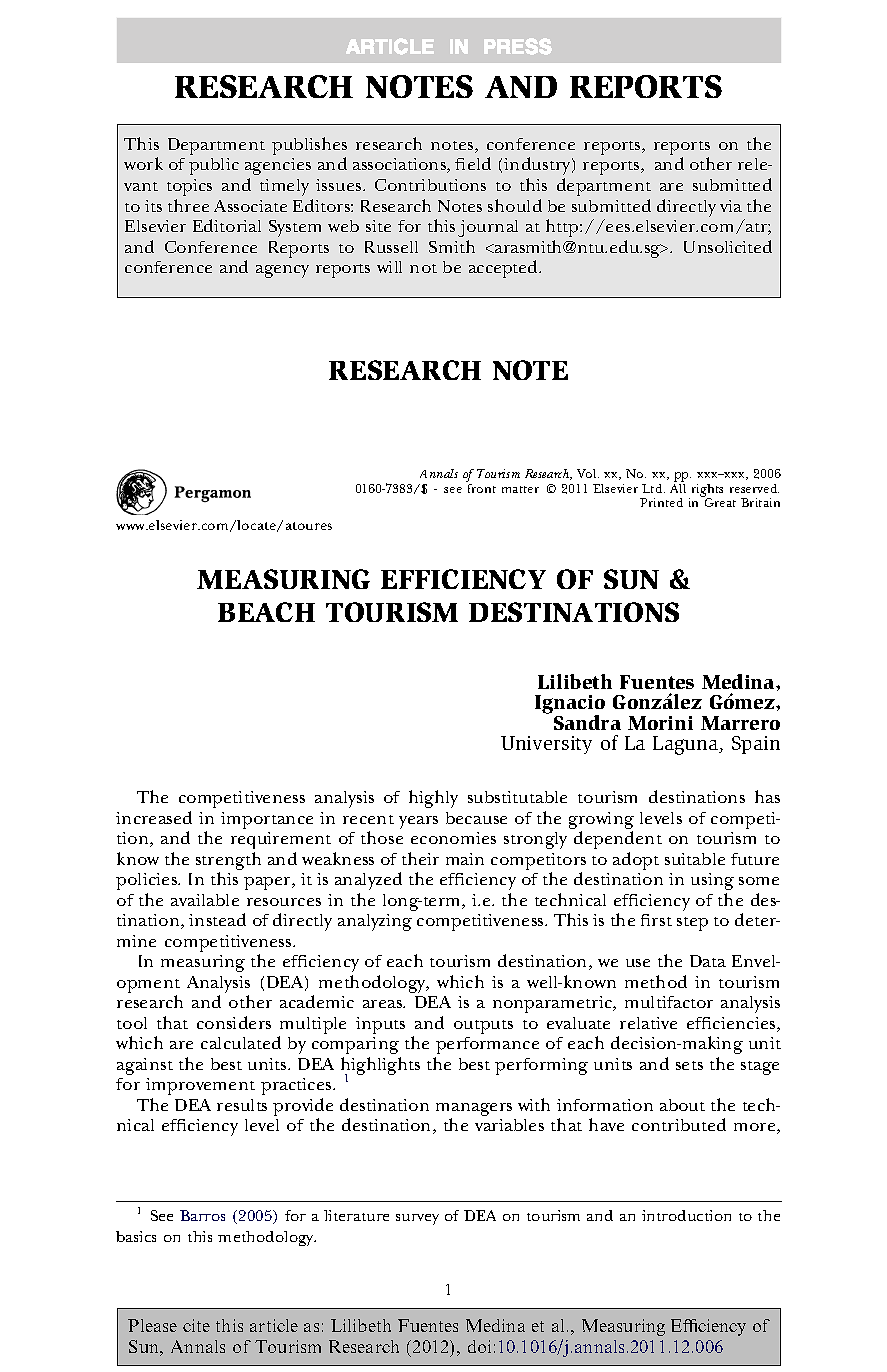  Describe the element at coordinates (678, 488) in the image. I see `All` at that location.
